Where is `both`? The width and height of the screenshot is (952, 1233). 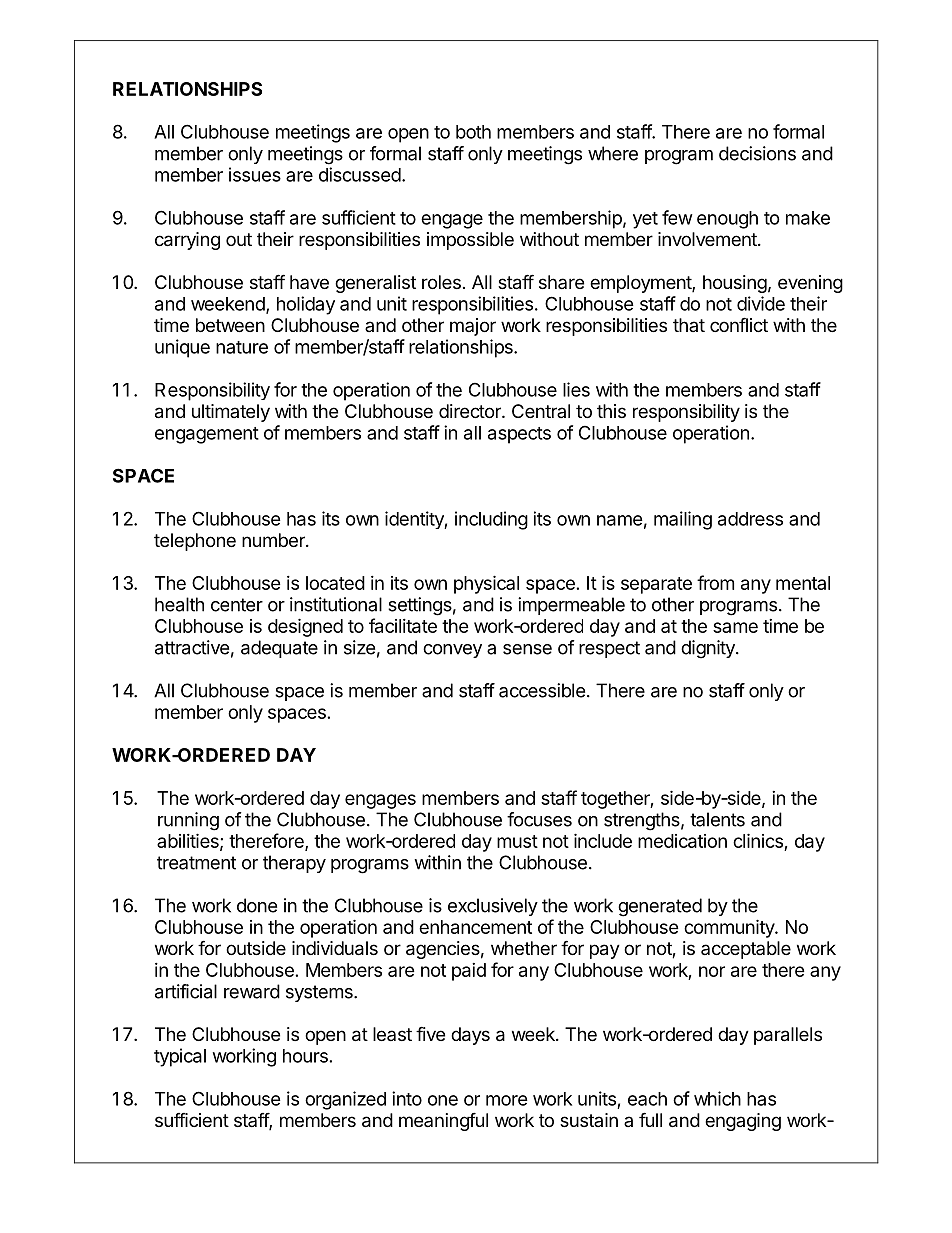 both is located at coordinates (473, 132).
